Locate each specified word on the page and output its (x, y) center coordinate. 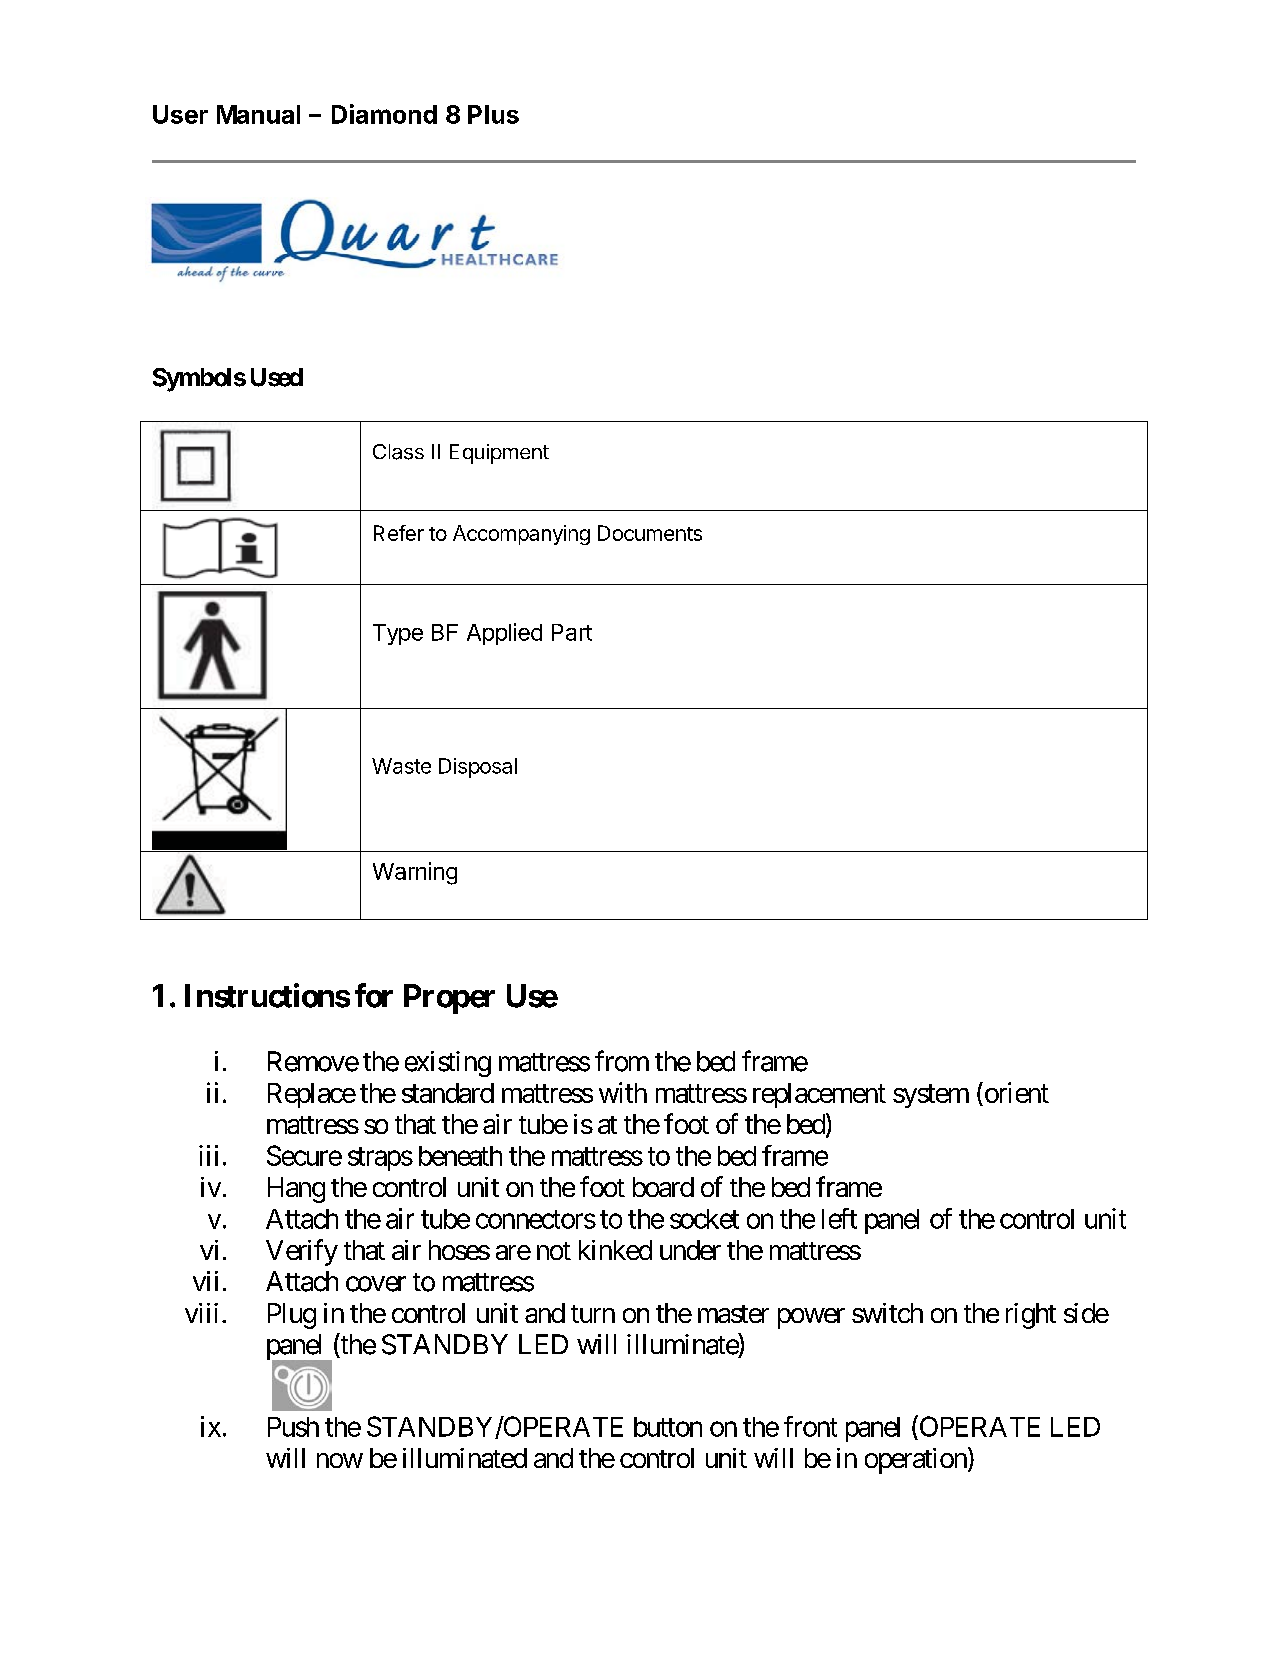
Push (293, 1427)
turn (593, 1314)
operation (916, 1461)
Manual (258, 114)
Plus (493, 114)
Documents (650, 533)
